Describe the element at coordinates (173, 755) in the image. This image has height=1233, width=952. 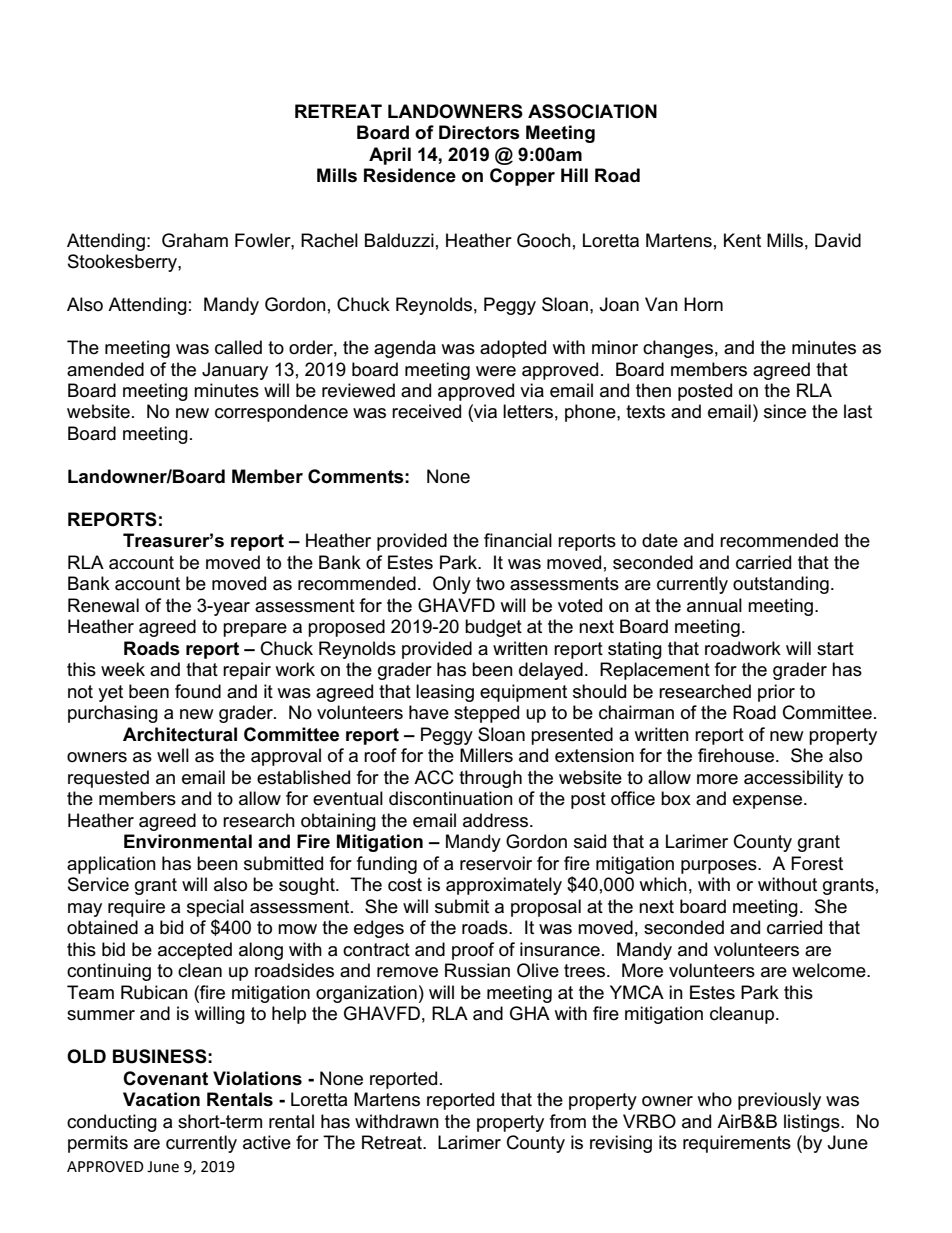
I see `well` at that location.
